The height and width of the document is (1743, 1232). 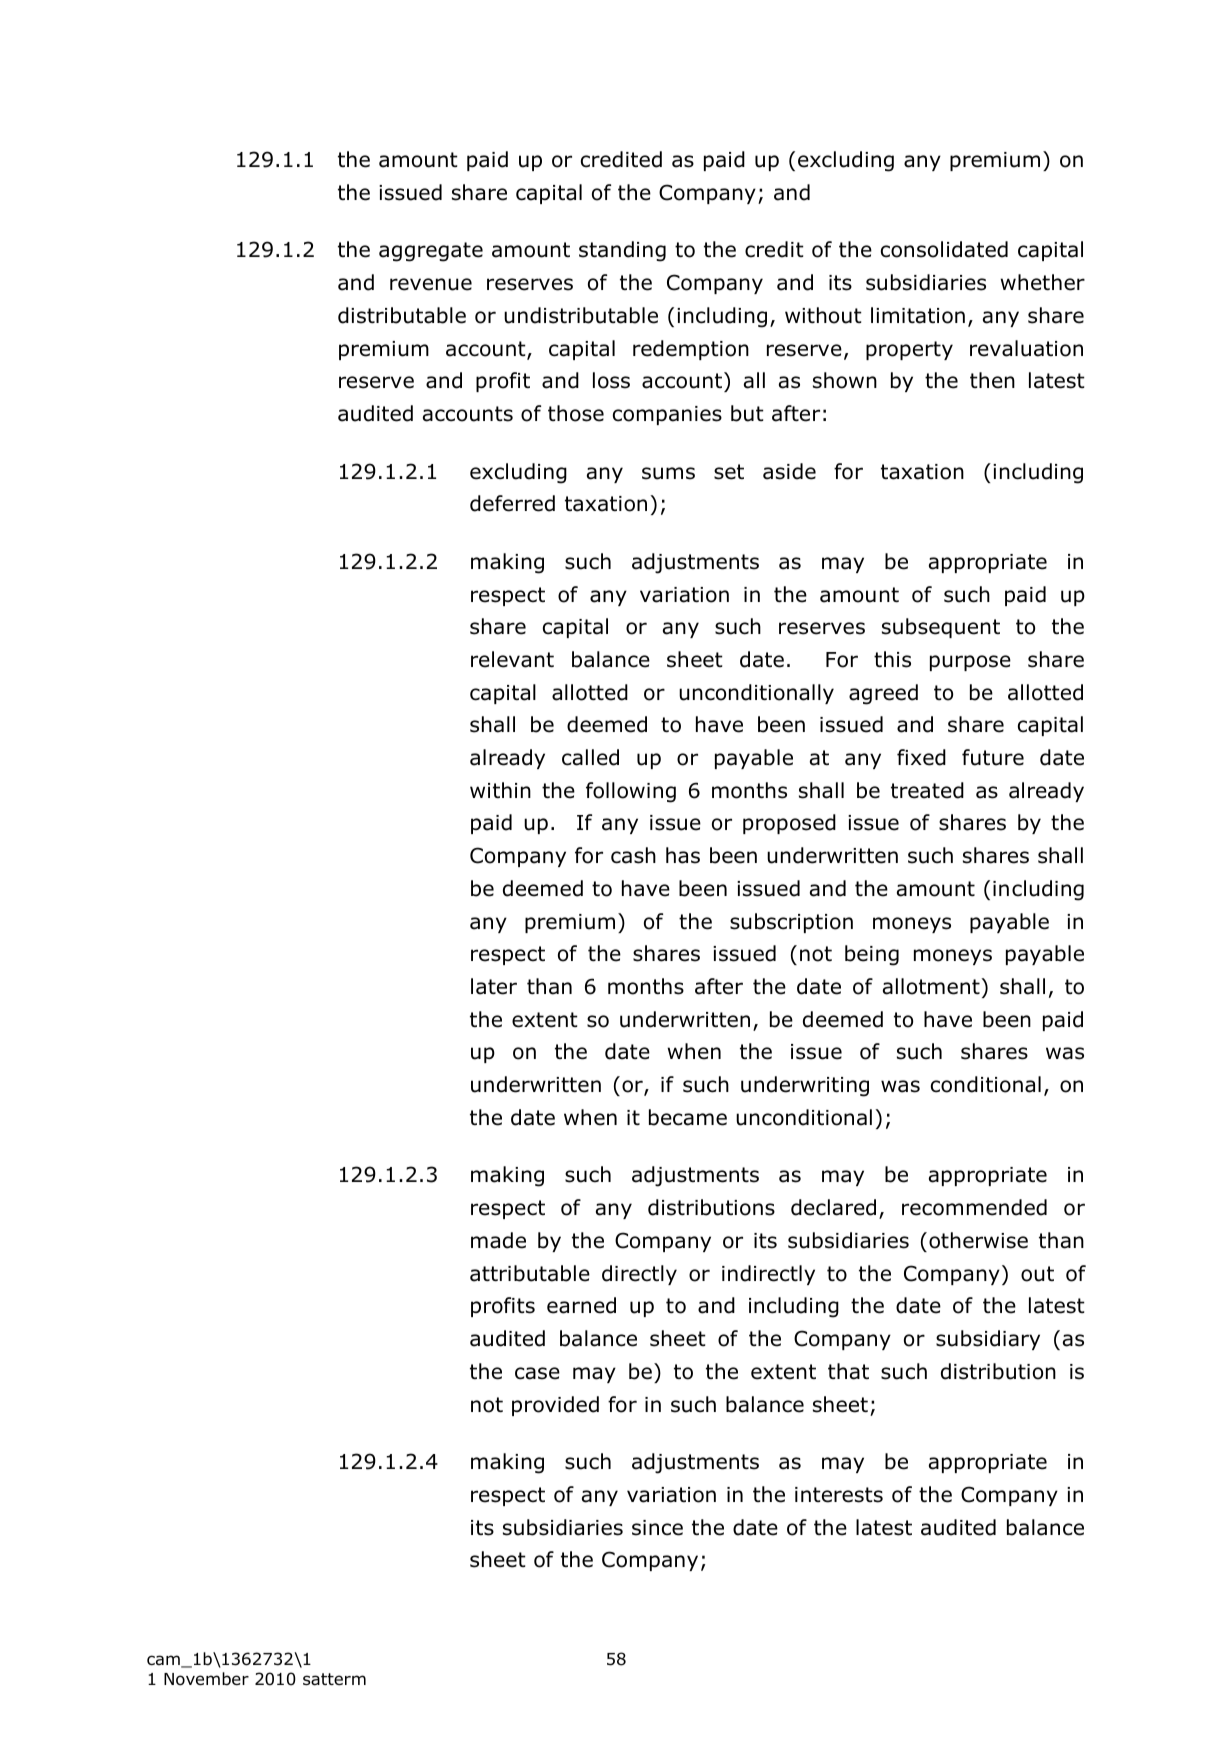 What do you see at coordinates (657, 1528) in the document?
I see `since` at bounding box center [657, 1528].
